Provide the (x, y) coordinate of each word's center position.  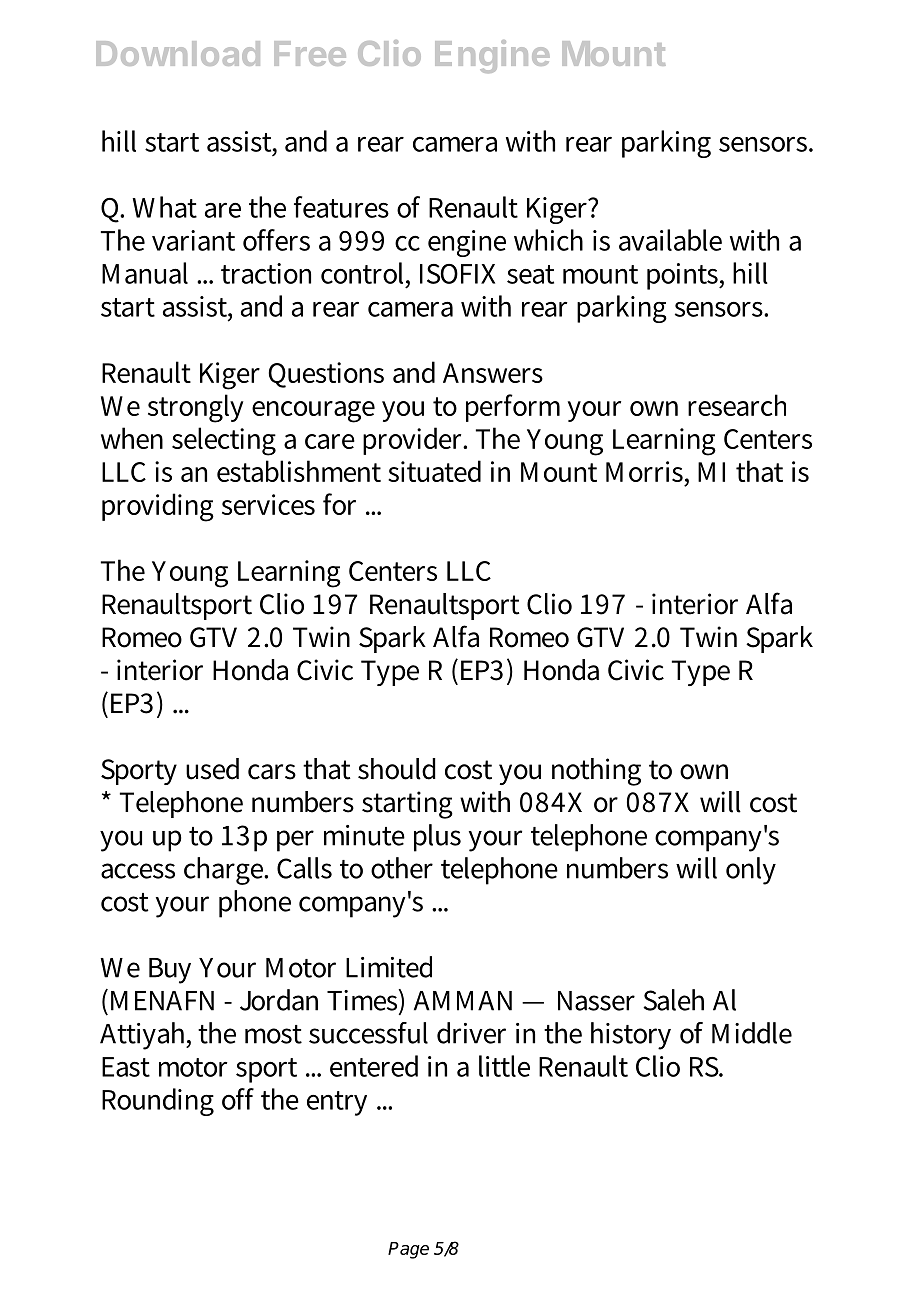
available (670, 240)
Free (310, 53)
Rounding (158, 1102)
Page (408, 1250)
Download (178, 53)
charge (225, 871)
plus (437, 838)
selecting (224, 441)
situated (434, 471)
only (751, 871)
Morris (646, 473)
